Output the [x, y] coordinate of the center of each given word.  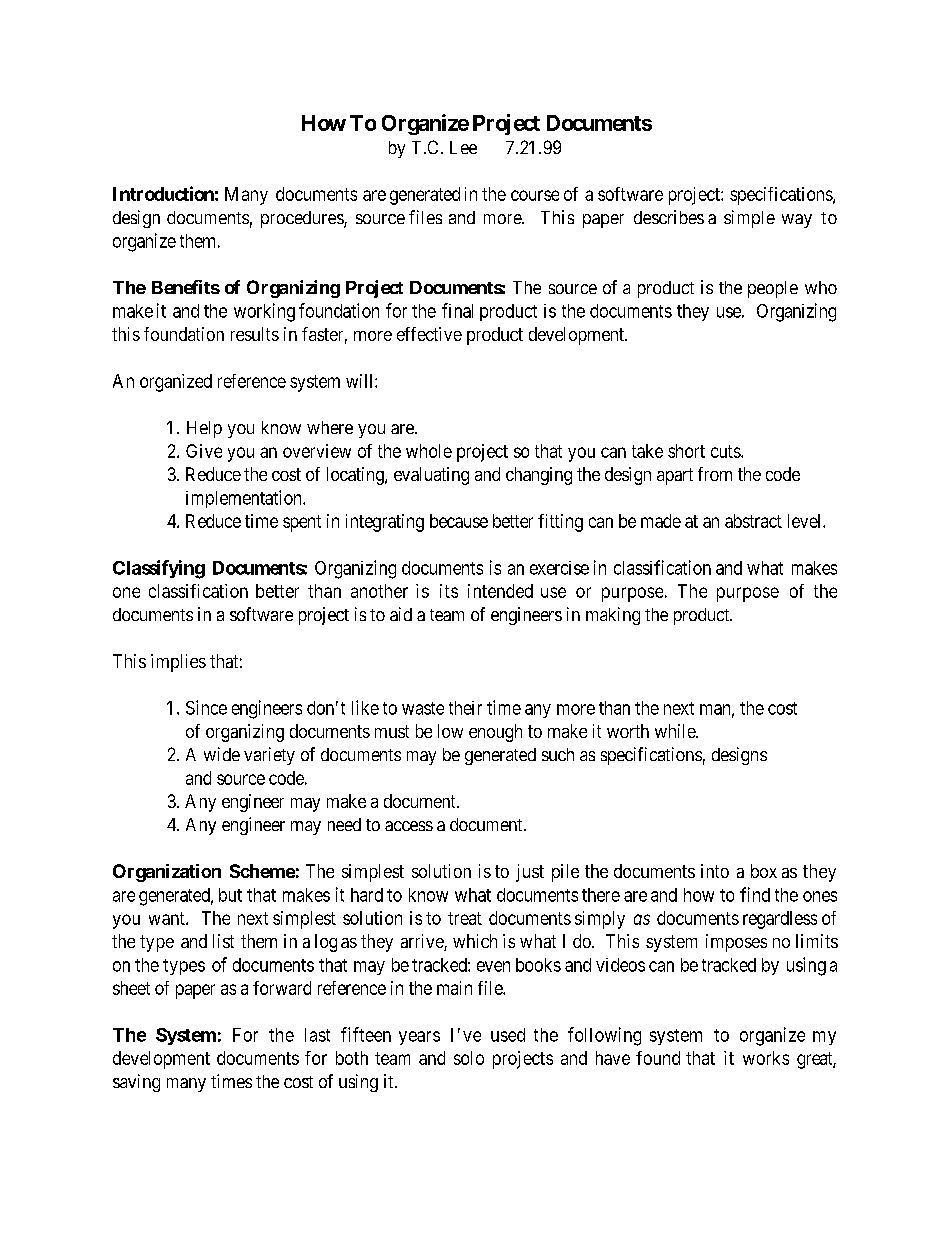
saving [136, 1083]
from [715, 474]
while [676, 731]
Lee [463, 147]
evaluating [431, 476]
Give [204, 451]
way [797, 221]
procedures [303, 219]
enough [495, 733]
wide [222, 754]
